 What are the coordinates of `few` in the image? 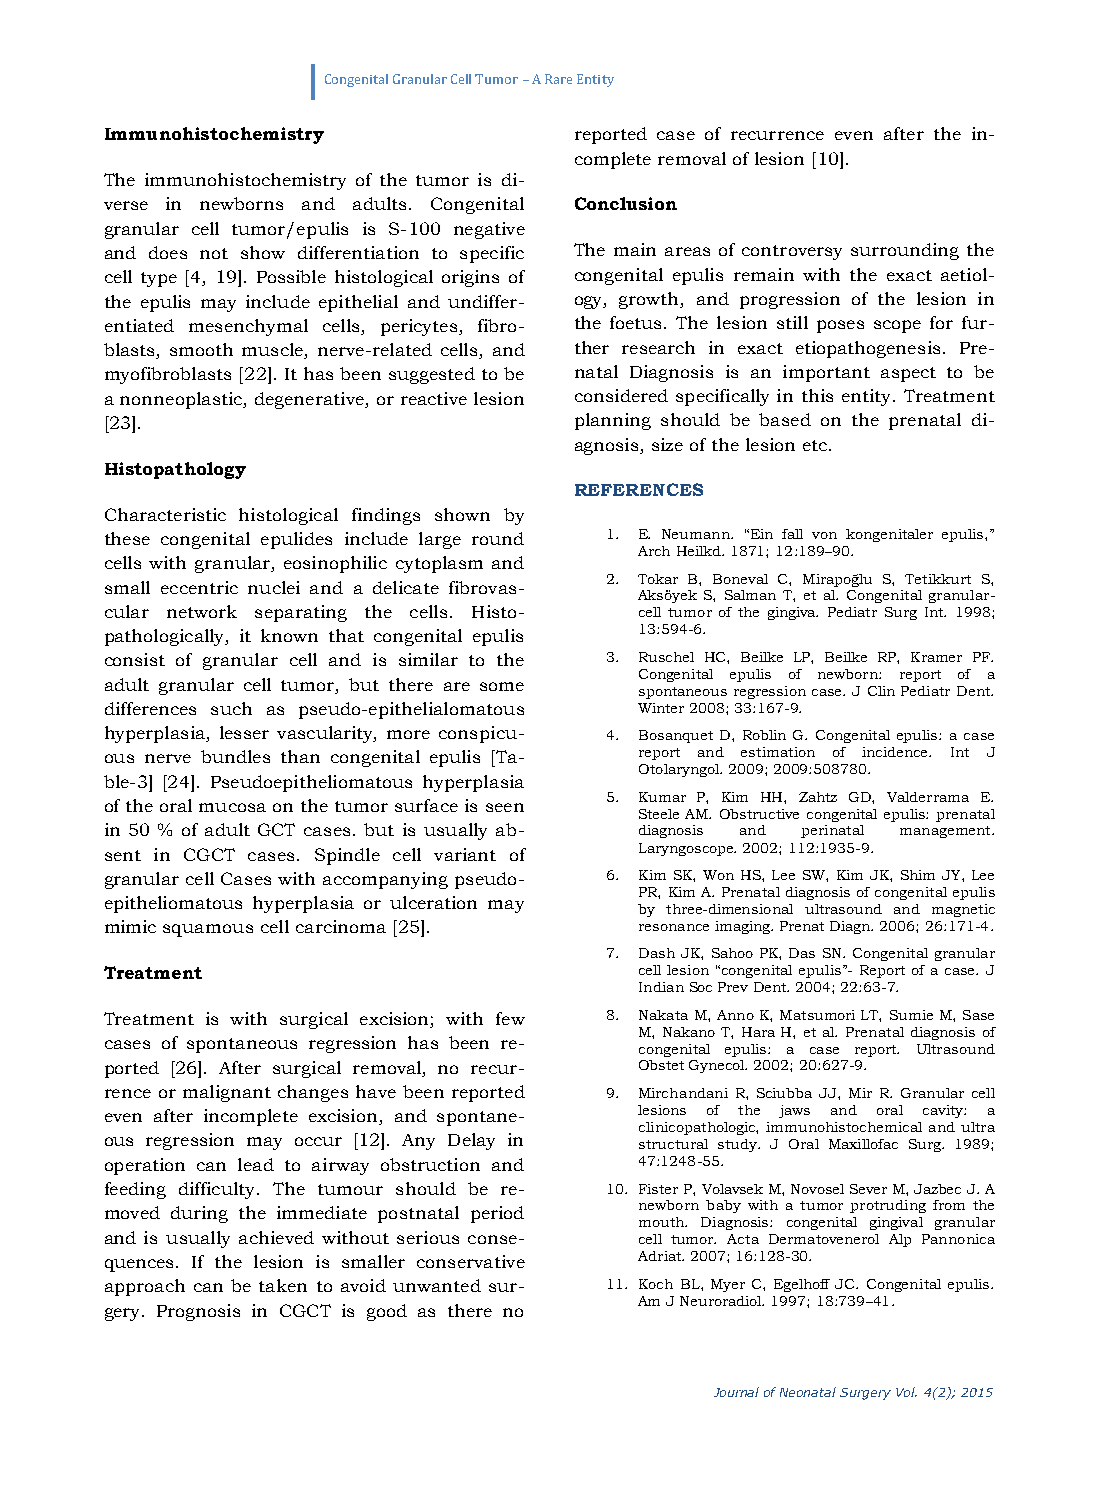 It's located at (510, 1018).
